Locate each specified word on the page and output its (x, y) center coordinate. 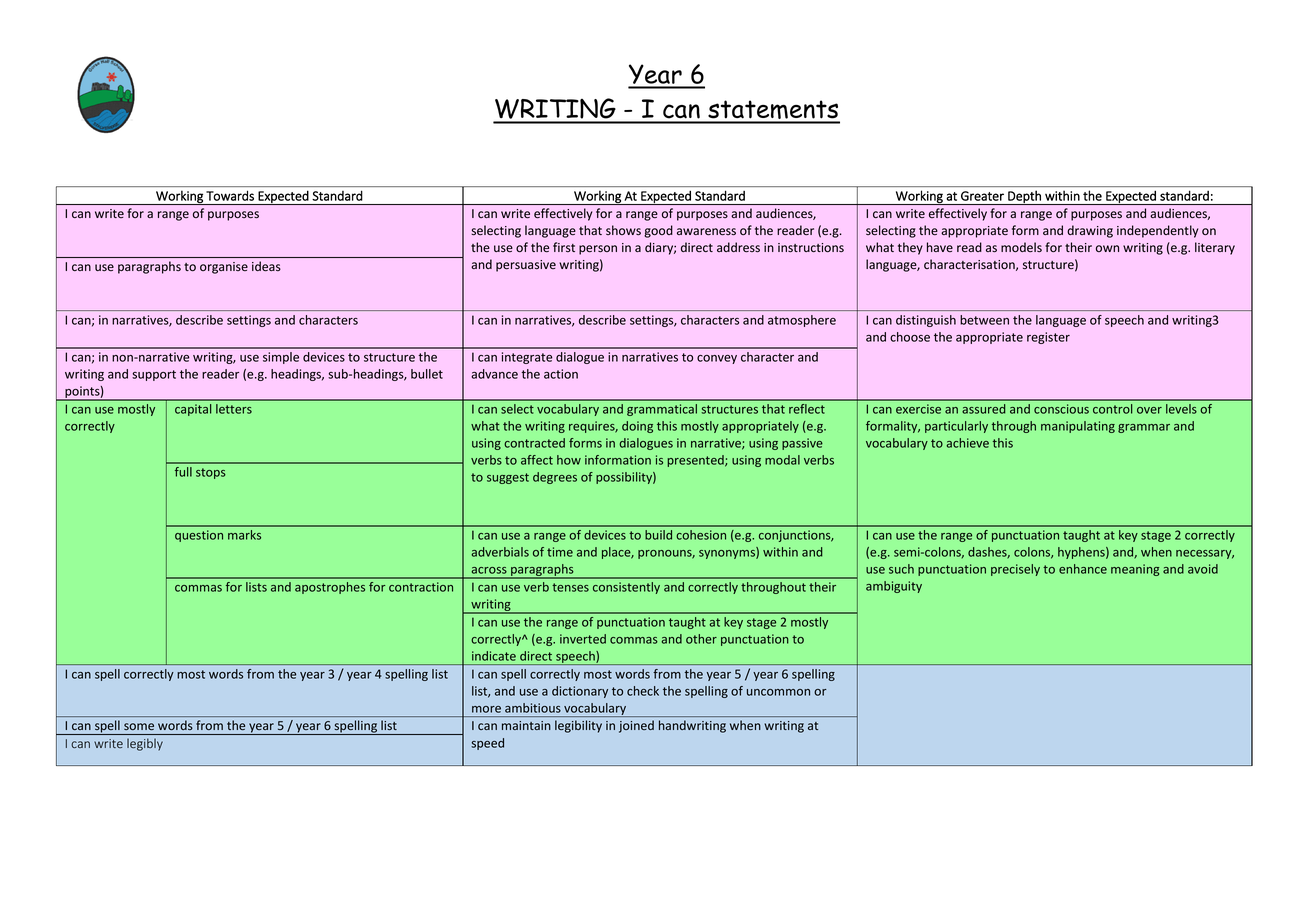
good (658, 231)
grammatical (662, 410)
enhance (1083, 569)
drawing (1090, 231)
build (658, 535)
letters (234, 409)
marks (244, 535)
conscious (1061, 409)
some (139, 726)
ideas (266, 266)
